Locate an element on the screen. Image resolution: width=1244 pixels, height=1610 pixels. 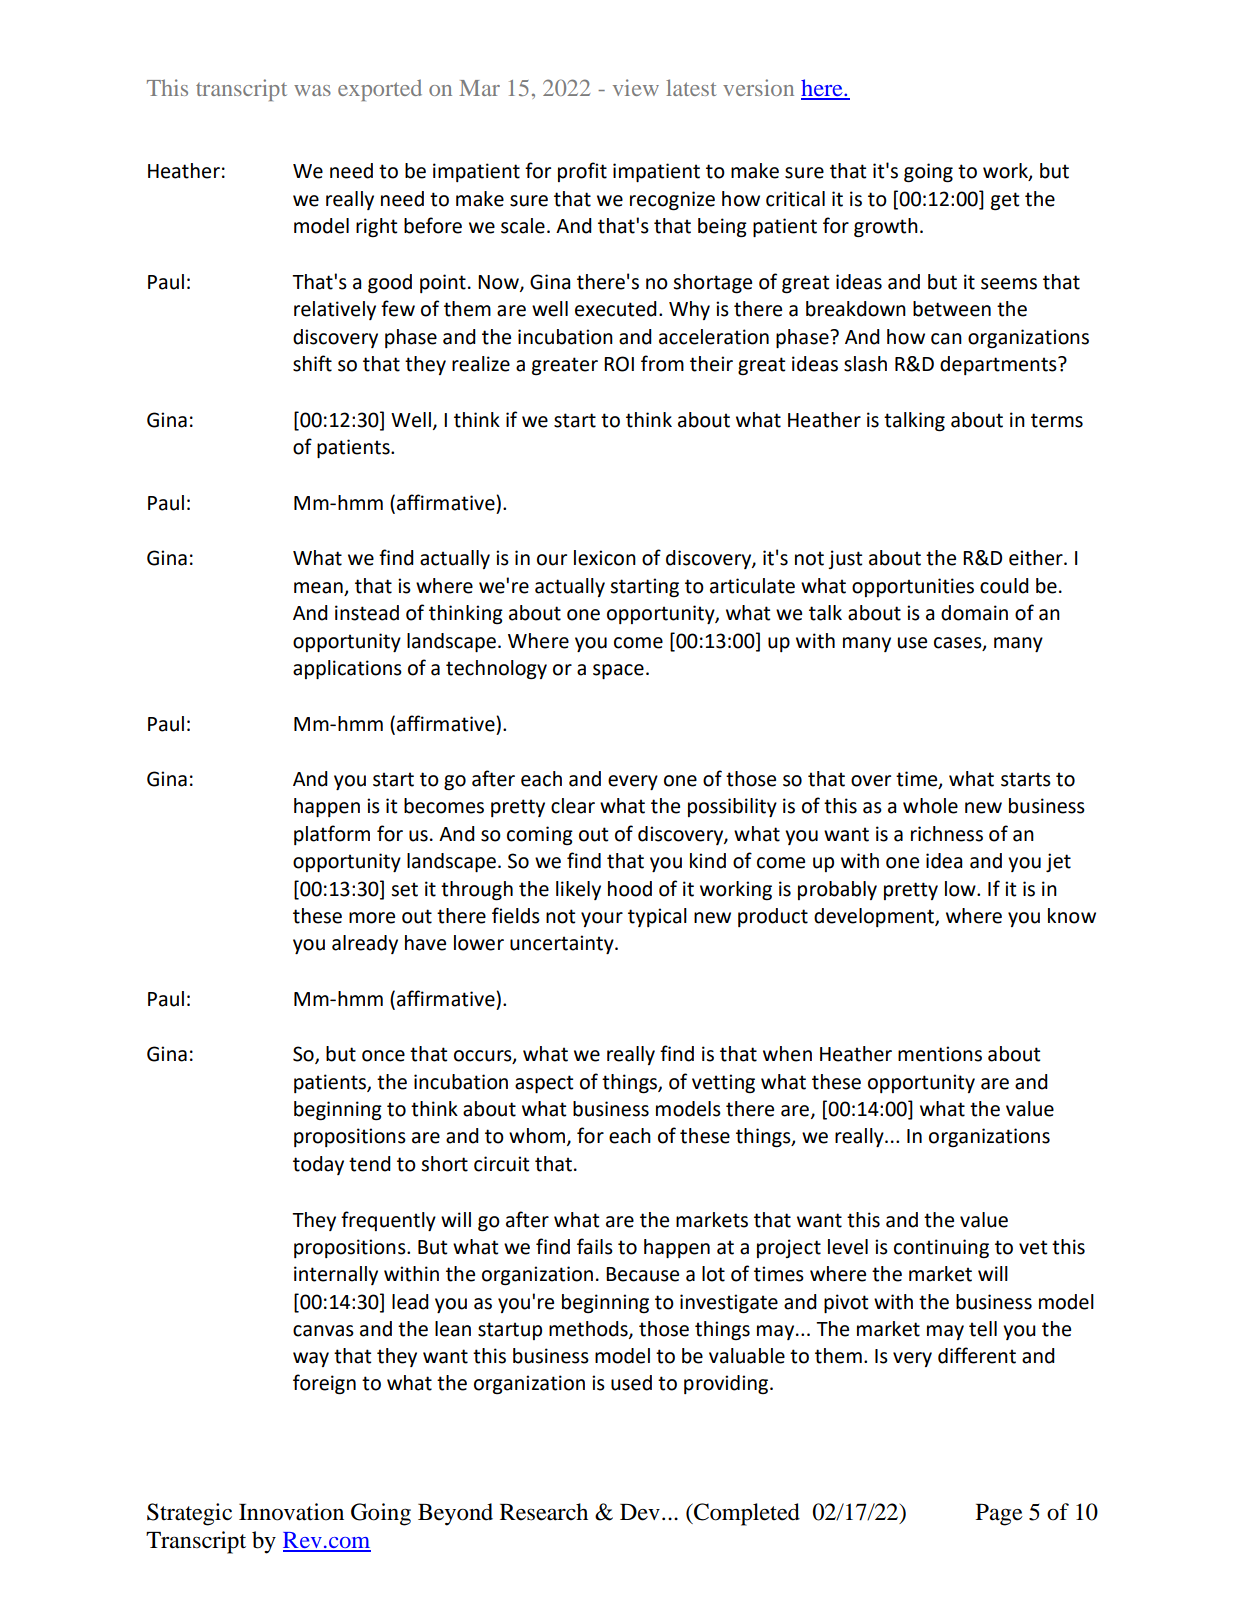
was is located at coordinates (312, 90).
